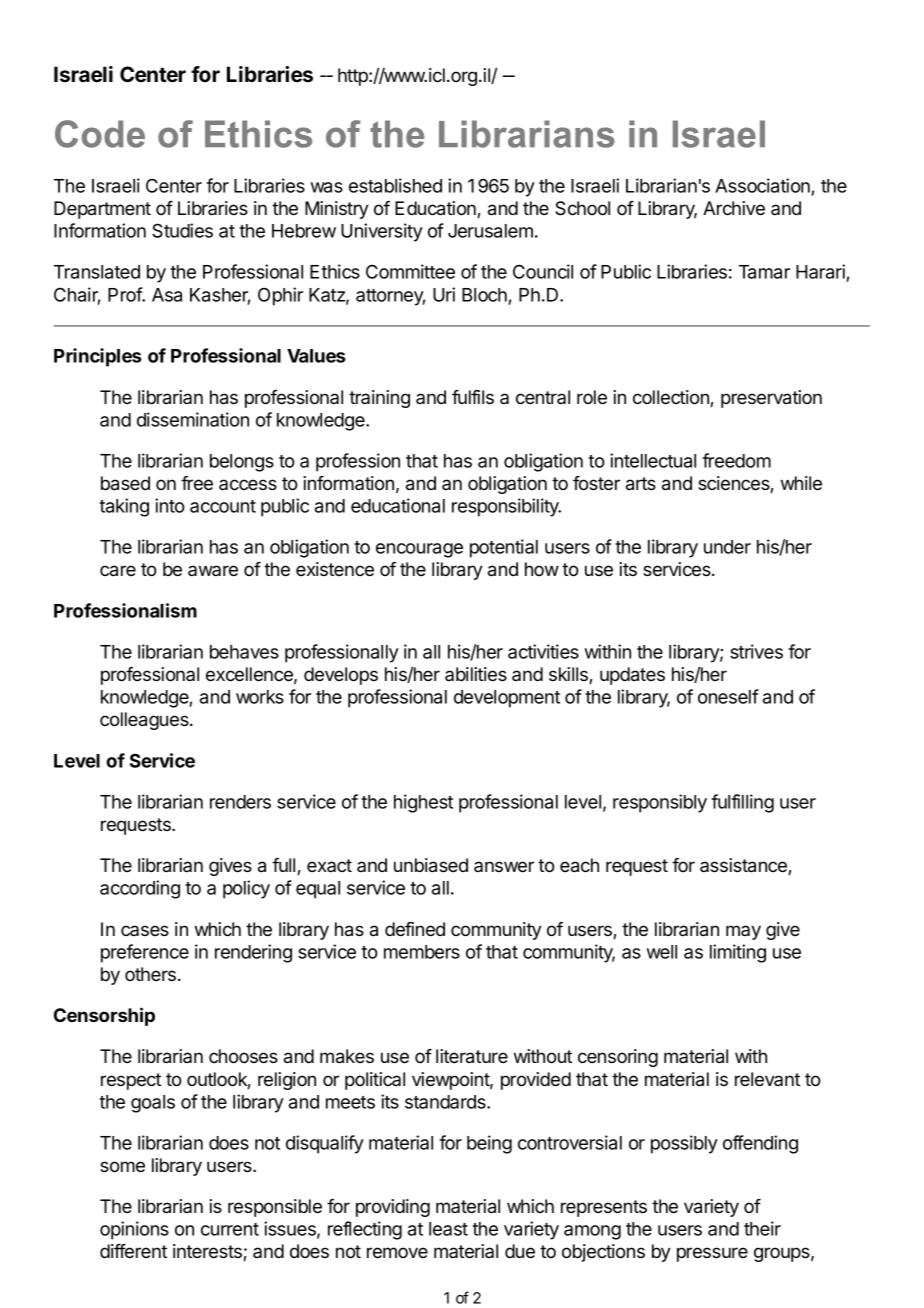 This image has height=1308, width=924. I want to click on abilities, so click(476, 674).
